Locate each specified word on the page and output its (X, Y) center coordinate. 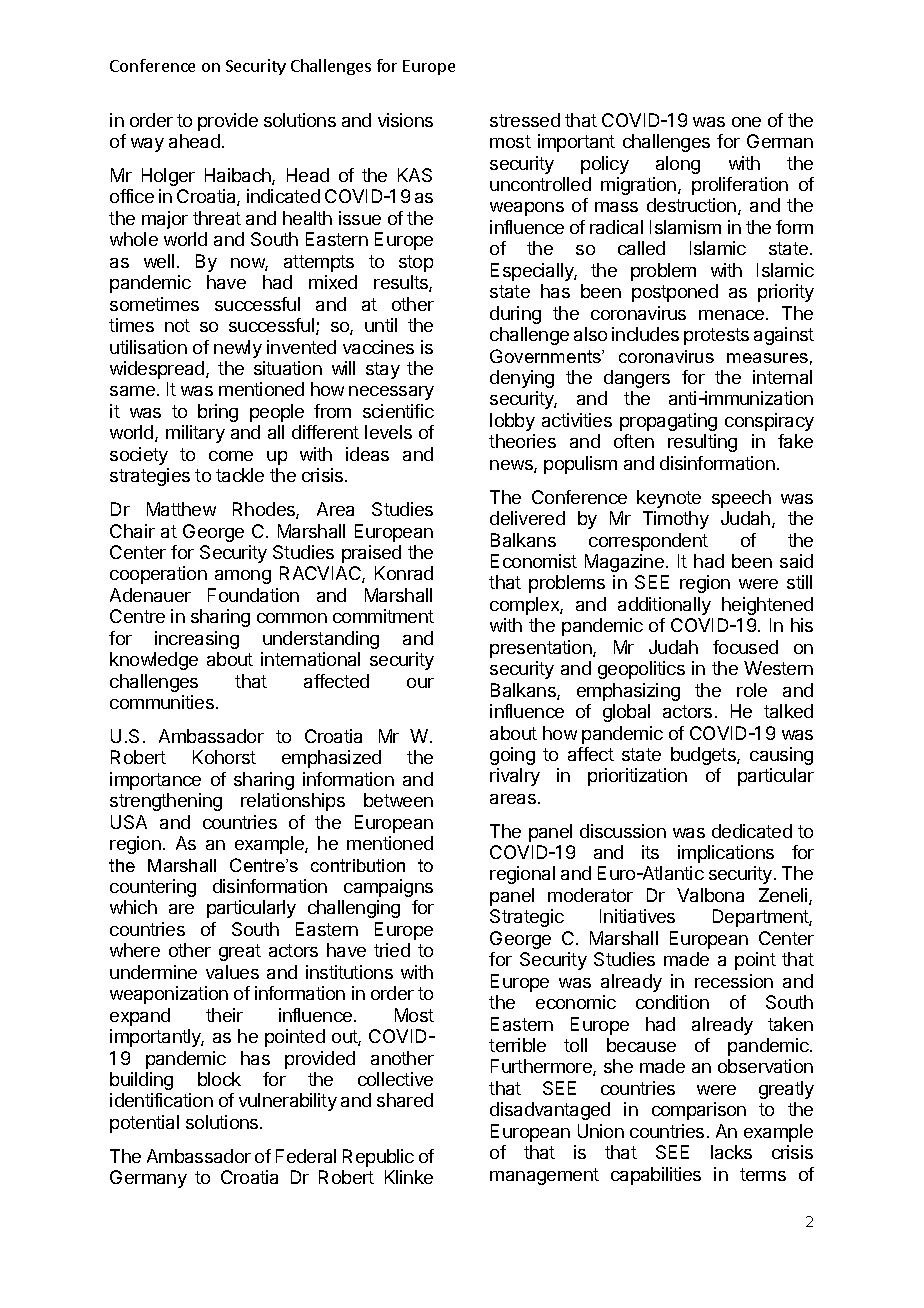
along (678, 165)
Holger (168, 177)
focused (745, 647)
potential (144, 1124)
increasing (197, 640)
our (420, 683)
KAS (415, 175)
